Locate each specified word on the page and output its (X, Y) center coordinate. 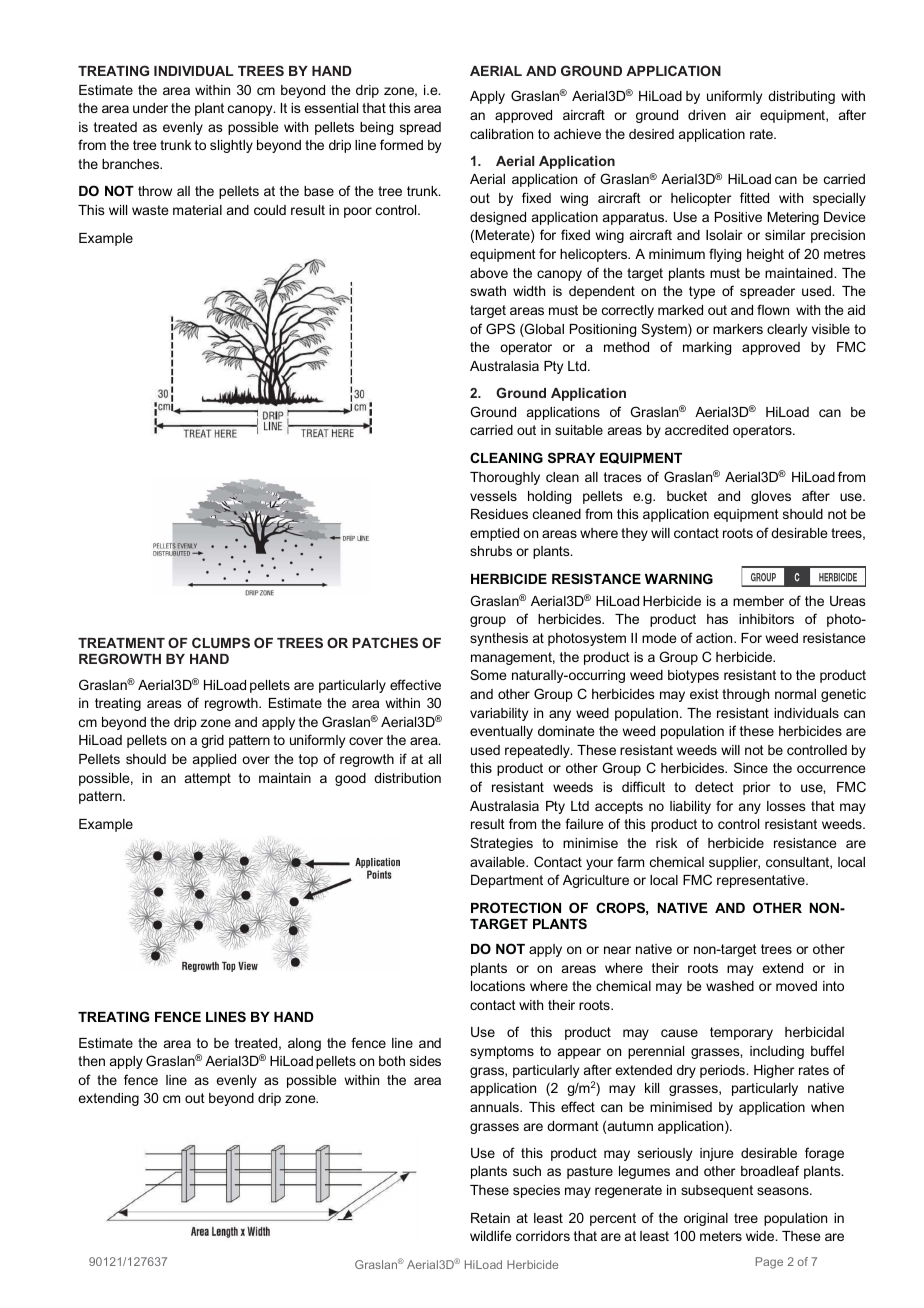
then (91, 1061)
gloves (771, 497)
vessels (493, 496)
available (498, 862)
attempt (208, 779)
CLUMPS (221, 642)
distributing (801, 97)
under (150, 108)
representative (762, 881)
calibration (501, 134)
